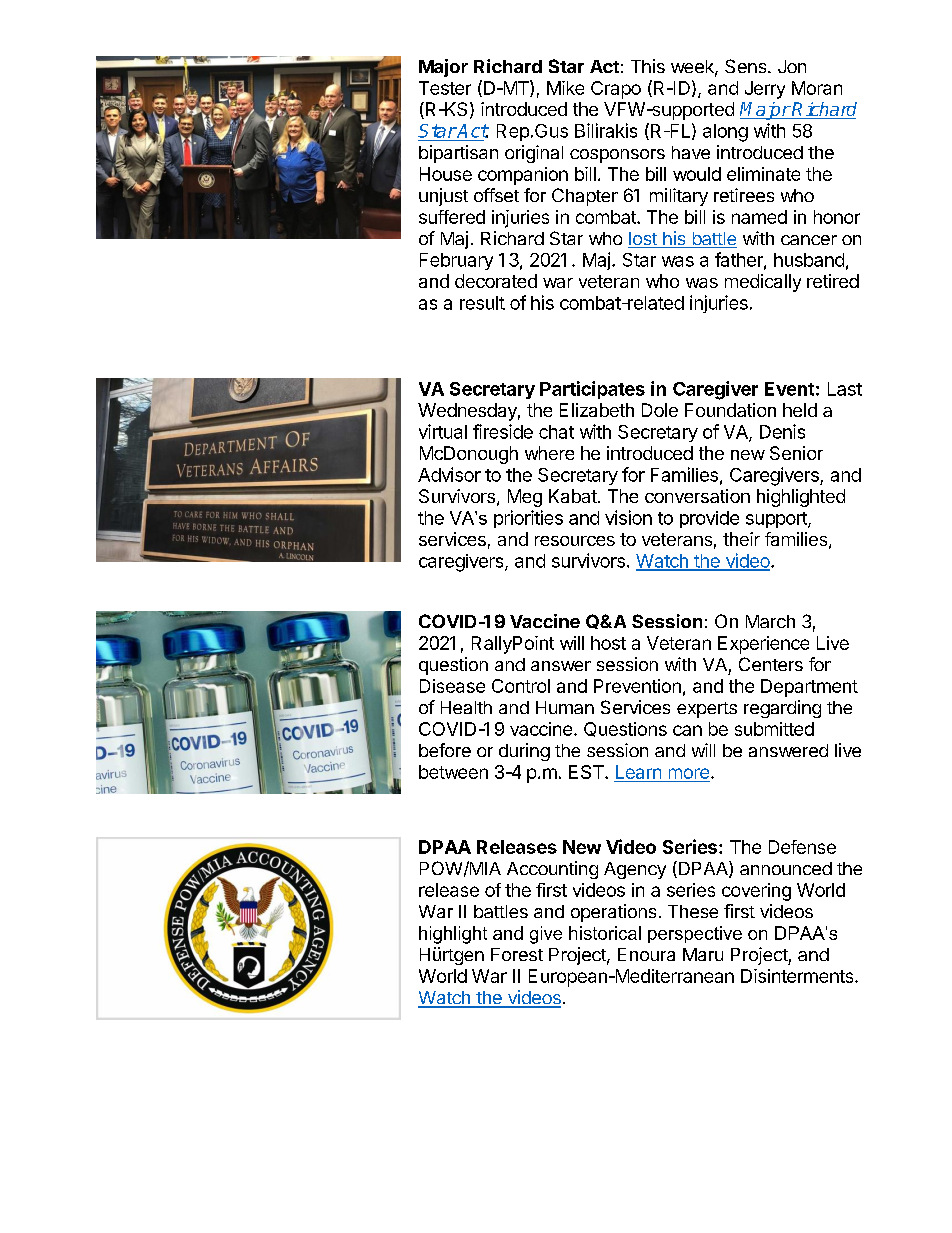  What do you see at coordinates (800, 410) in the document?
I see `held` at bounding box center [800, 410].
